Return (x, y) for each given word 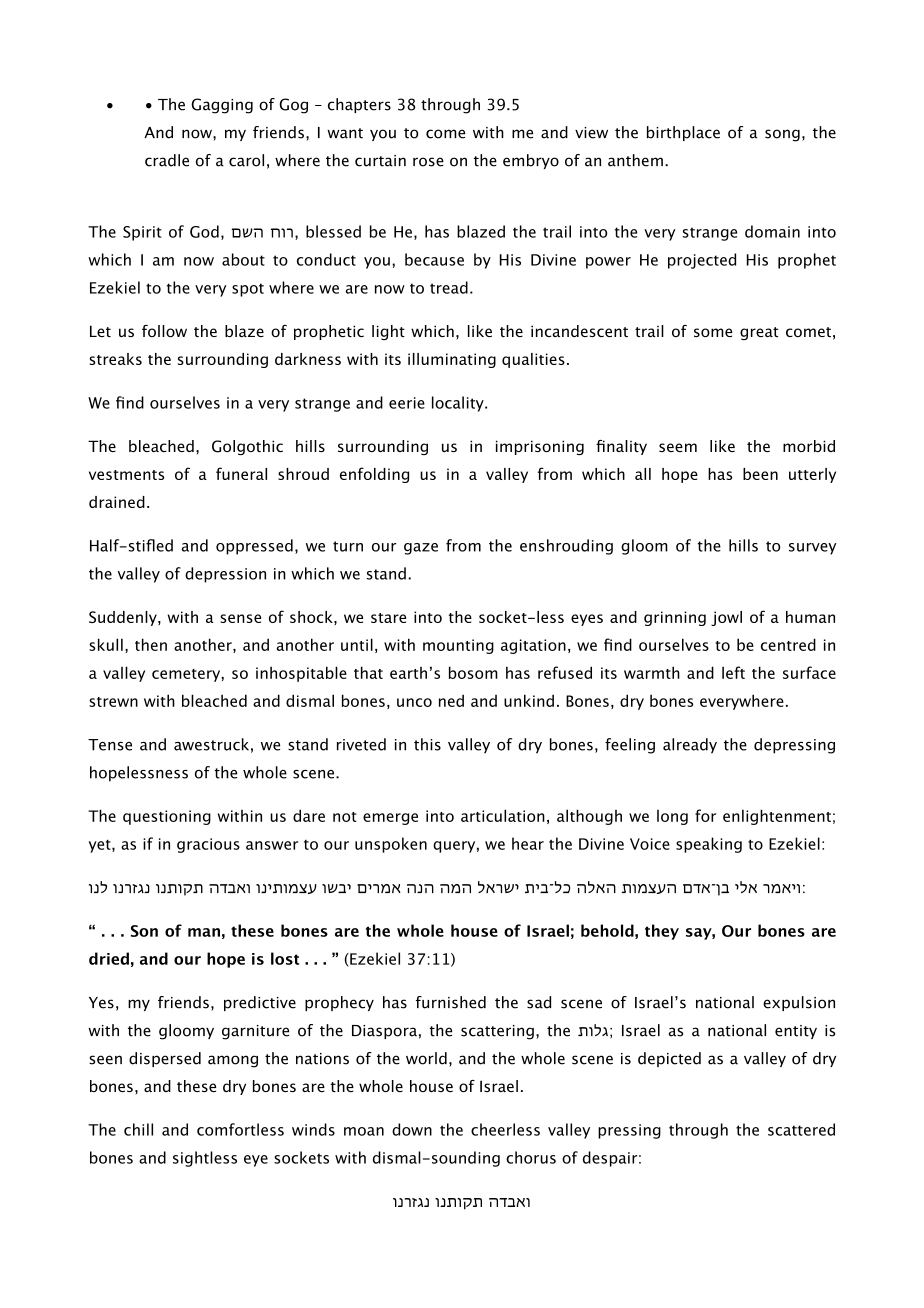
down (412, 1129)
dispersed (165, 1059)
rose (428, 162)
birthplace (683, 133)
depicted (669, 1059)
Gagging (222, 106)
